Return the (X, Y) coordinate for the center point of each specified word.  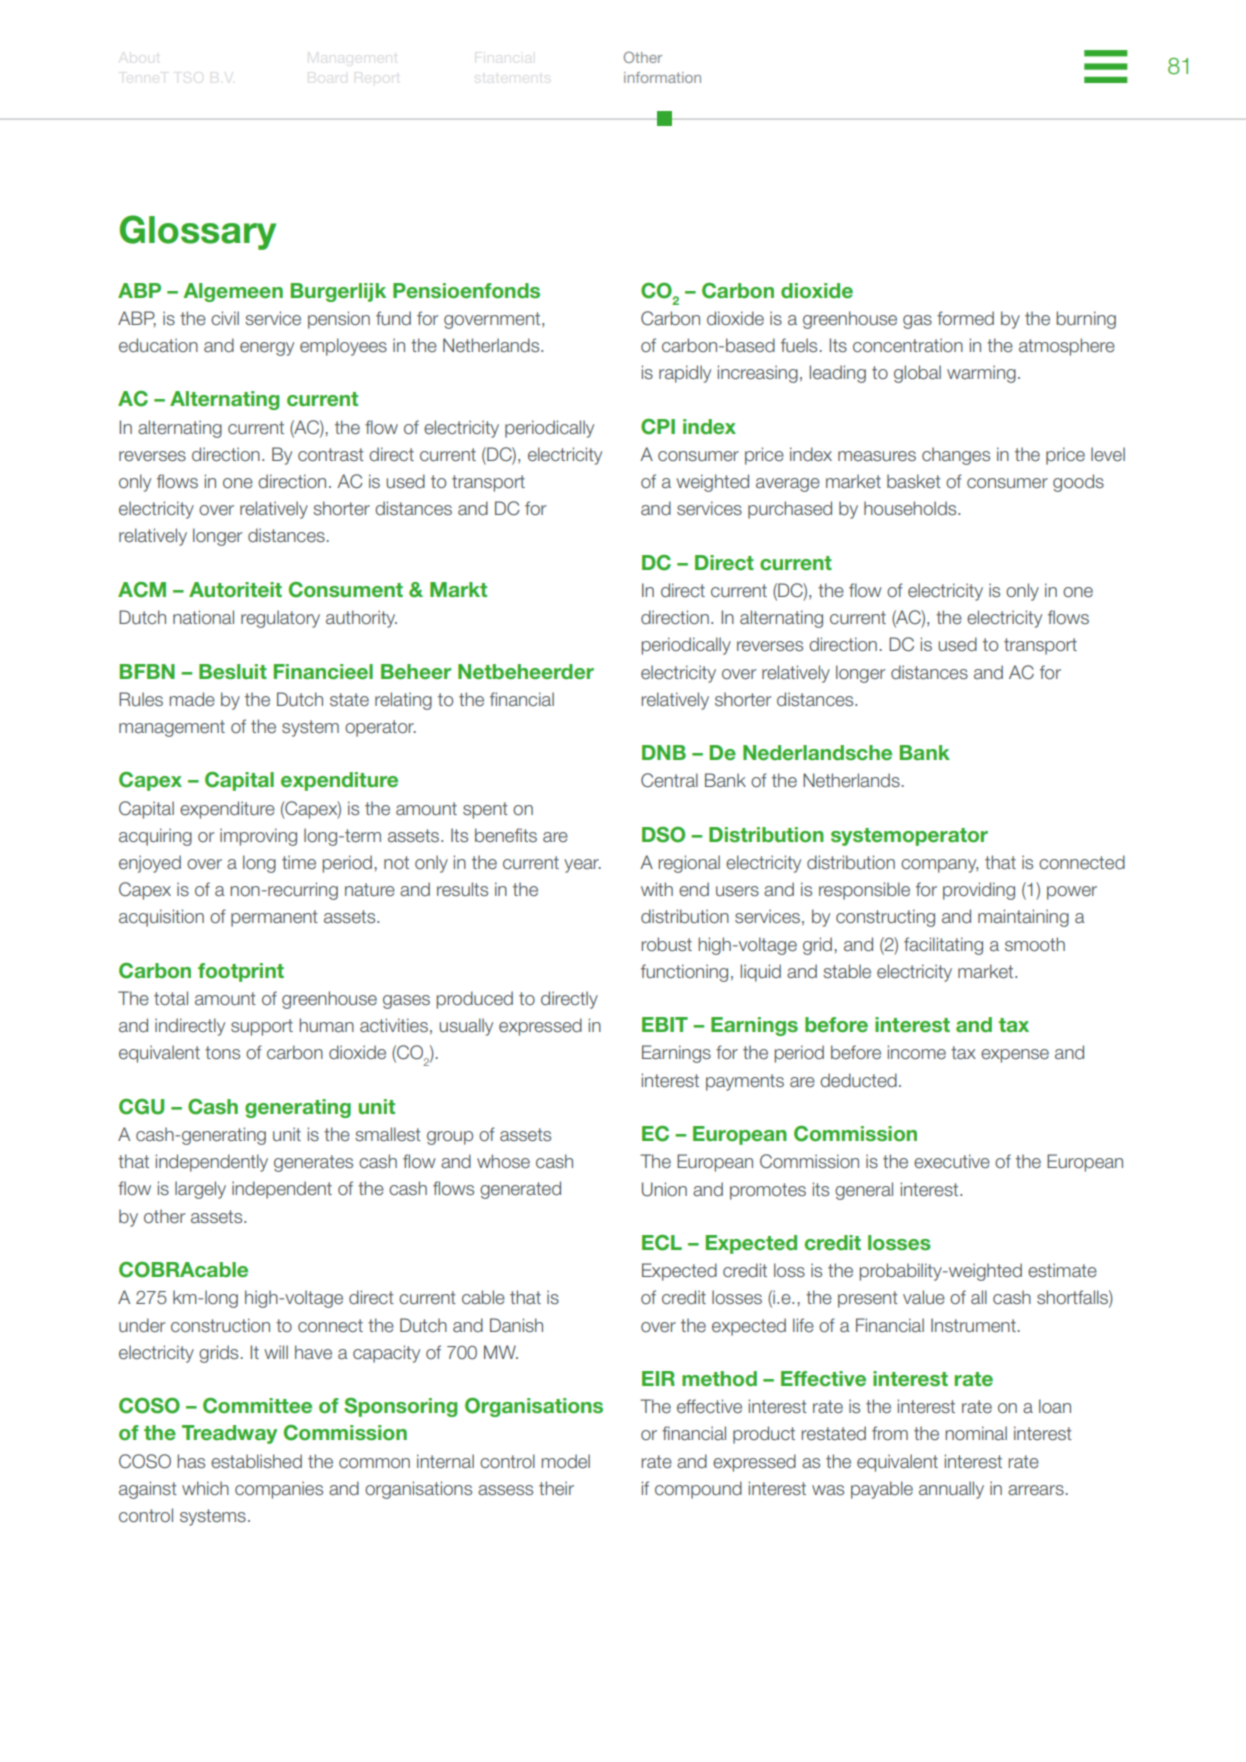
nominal (976, 1433)
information (662, 77)
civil (225, 318)
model (565, 1461)
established (256, 1461)
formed (965, 318)
